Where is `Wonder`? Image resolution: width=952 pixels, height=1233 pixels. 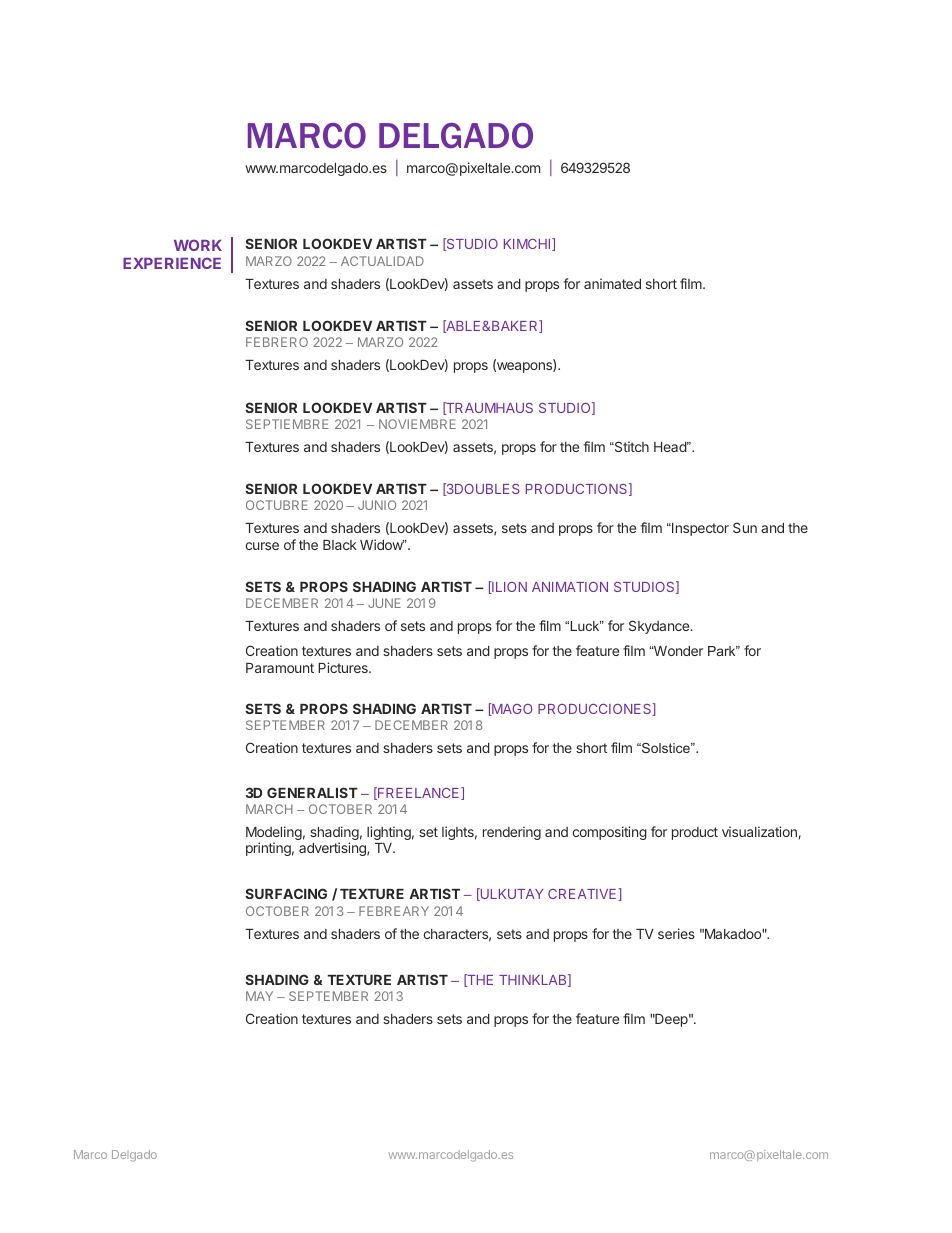 Wonder is located at coordinates (677, 651).
